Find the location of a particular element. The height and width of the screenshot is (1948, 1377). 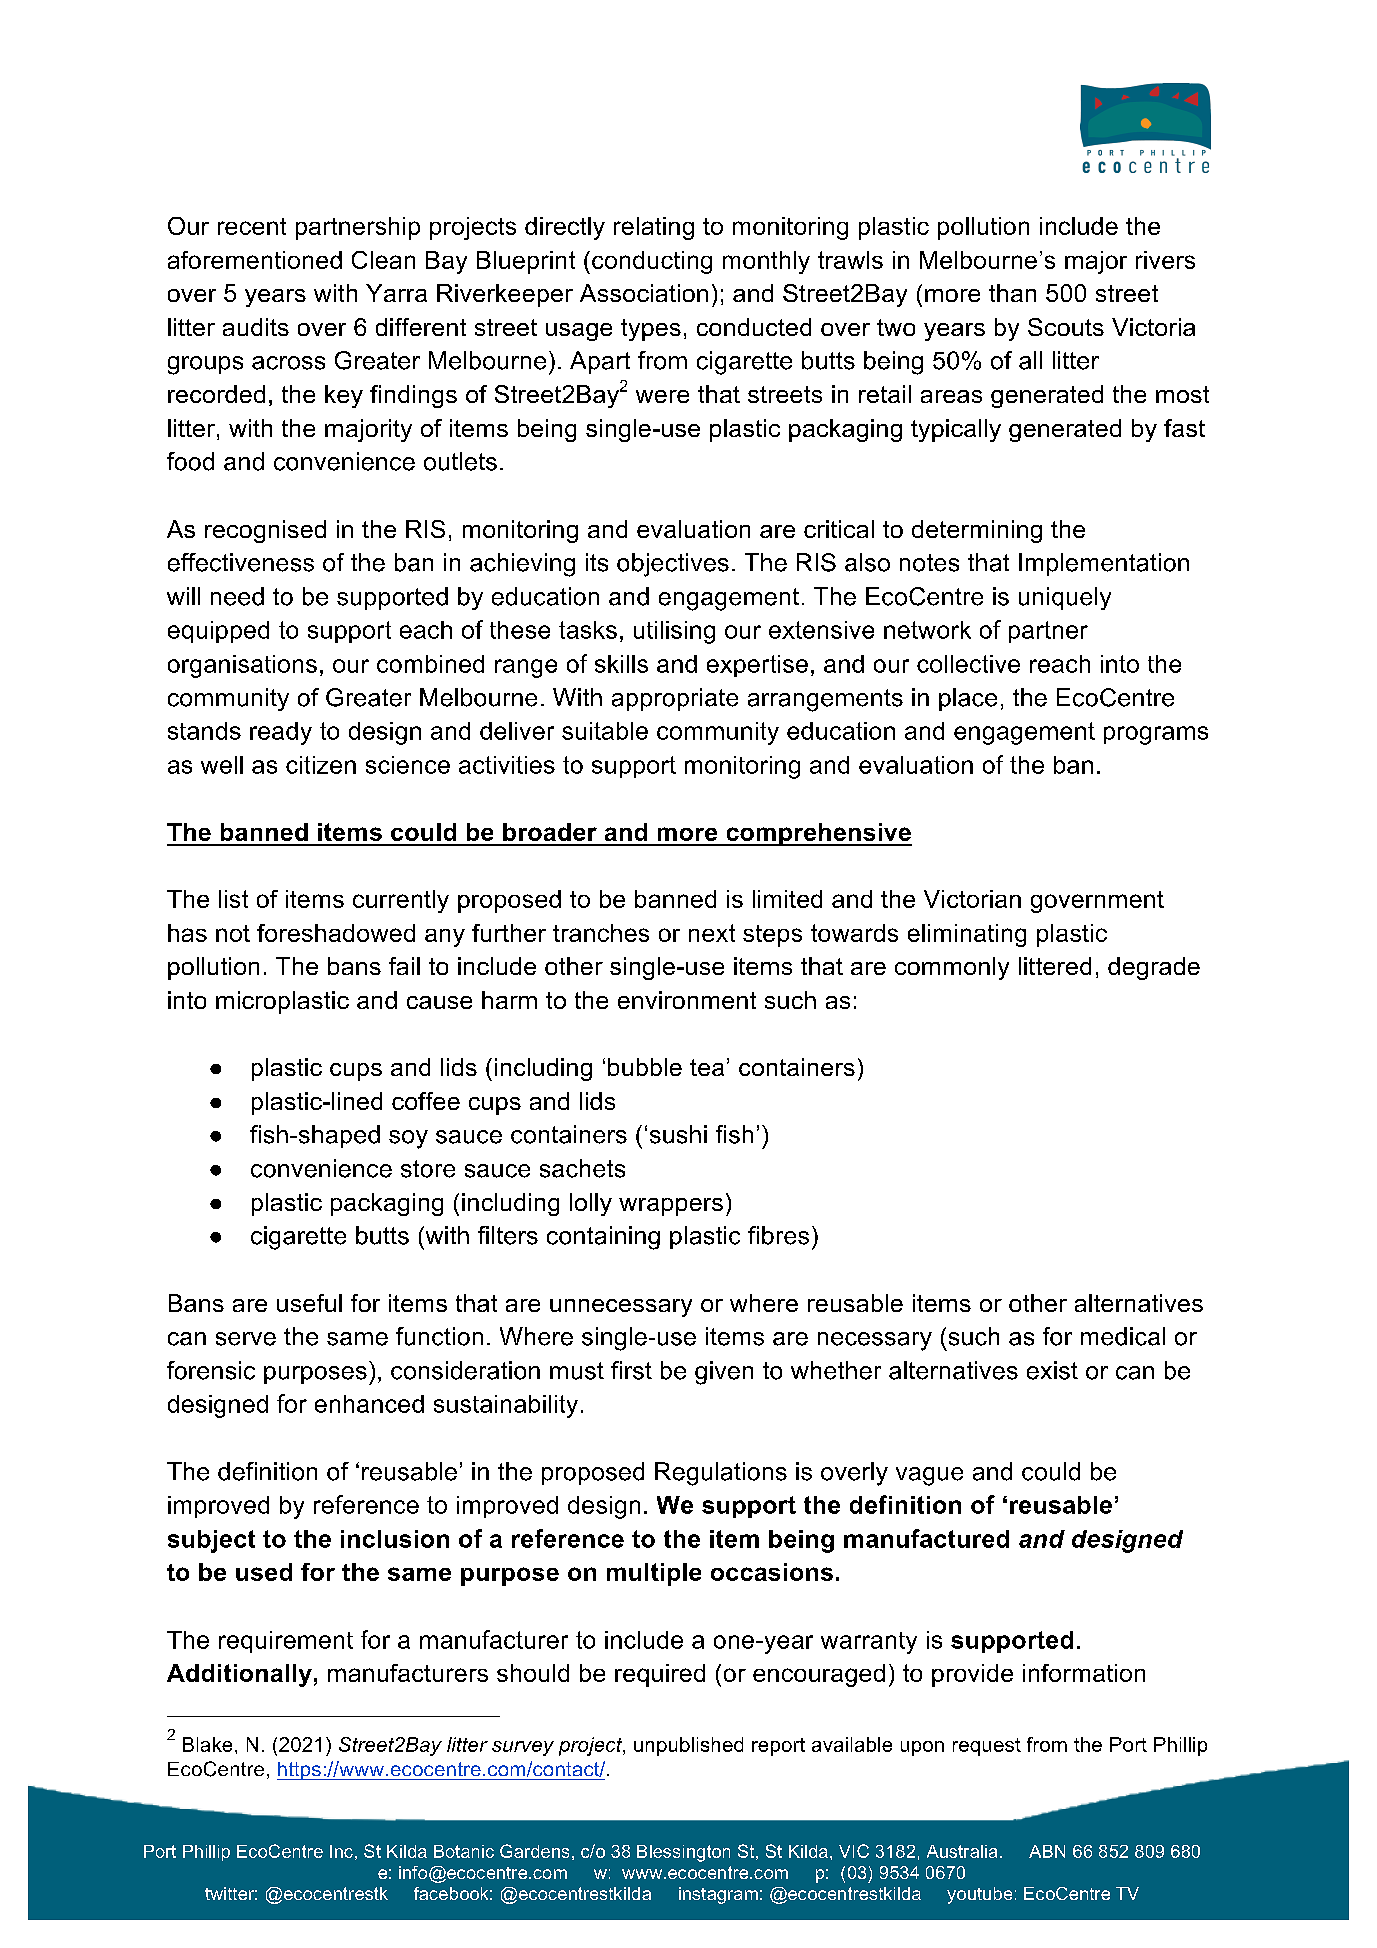

than is located at coordinates (1012, 293).
